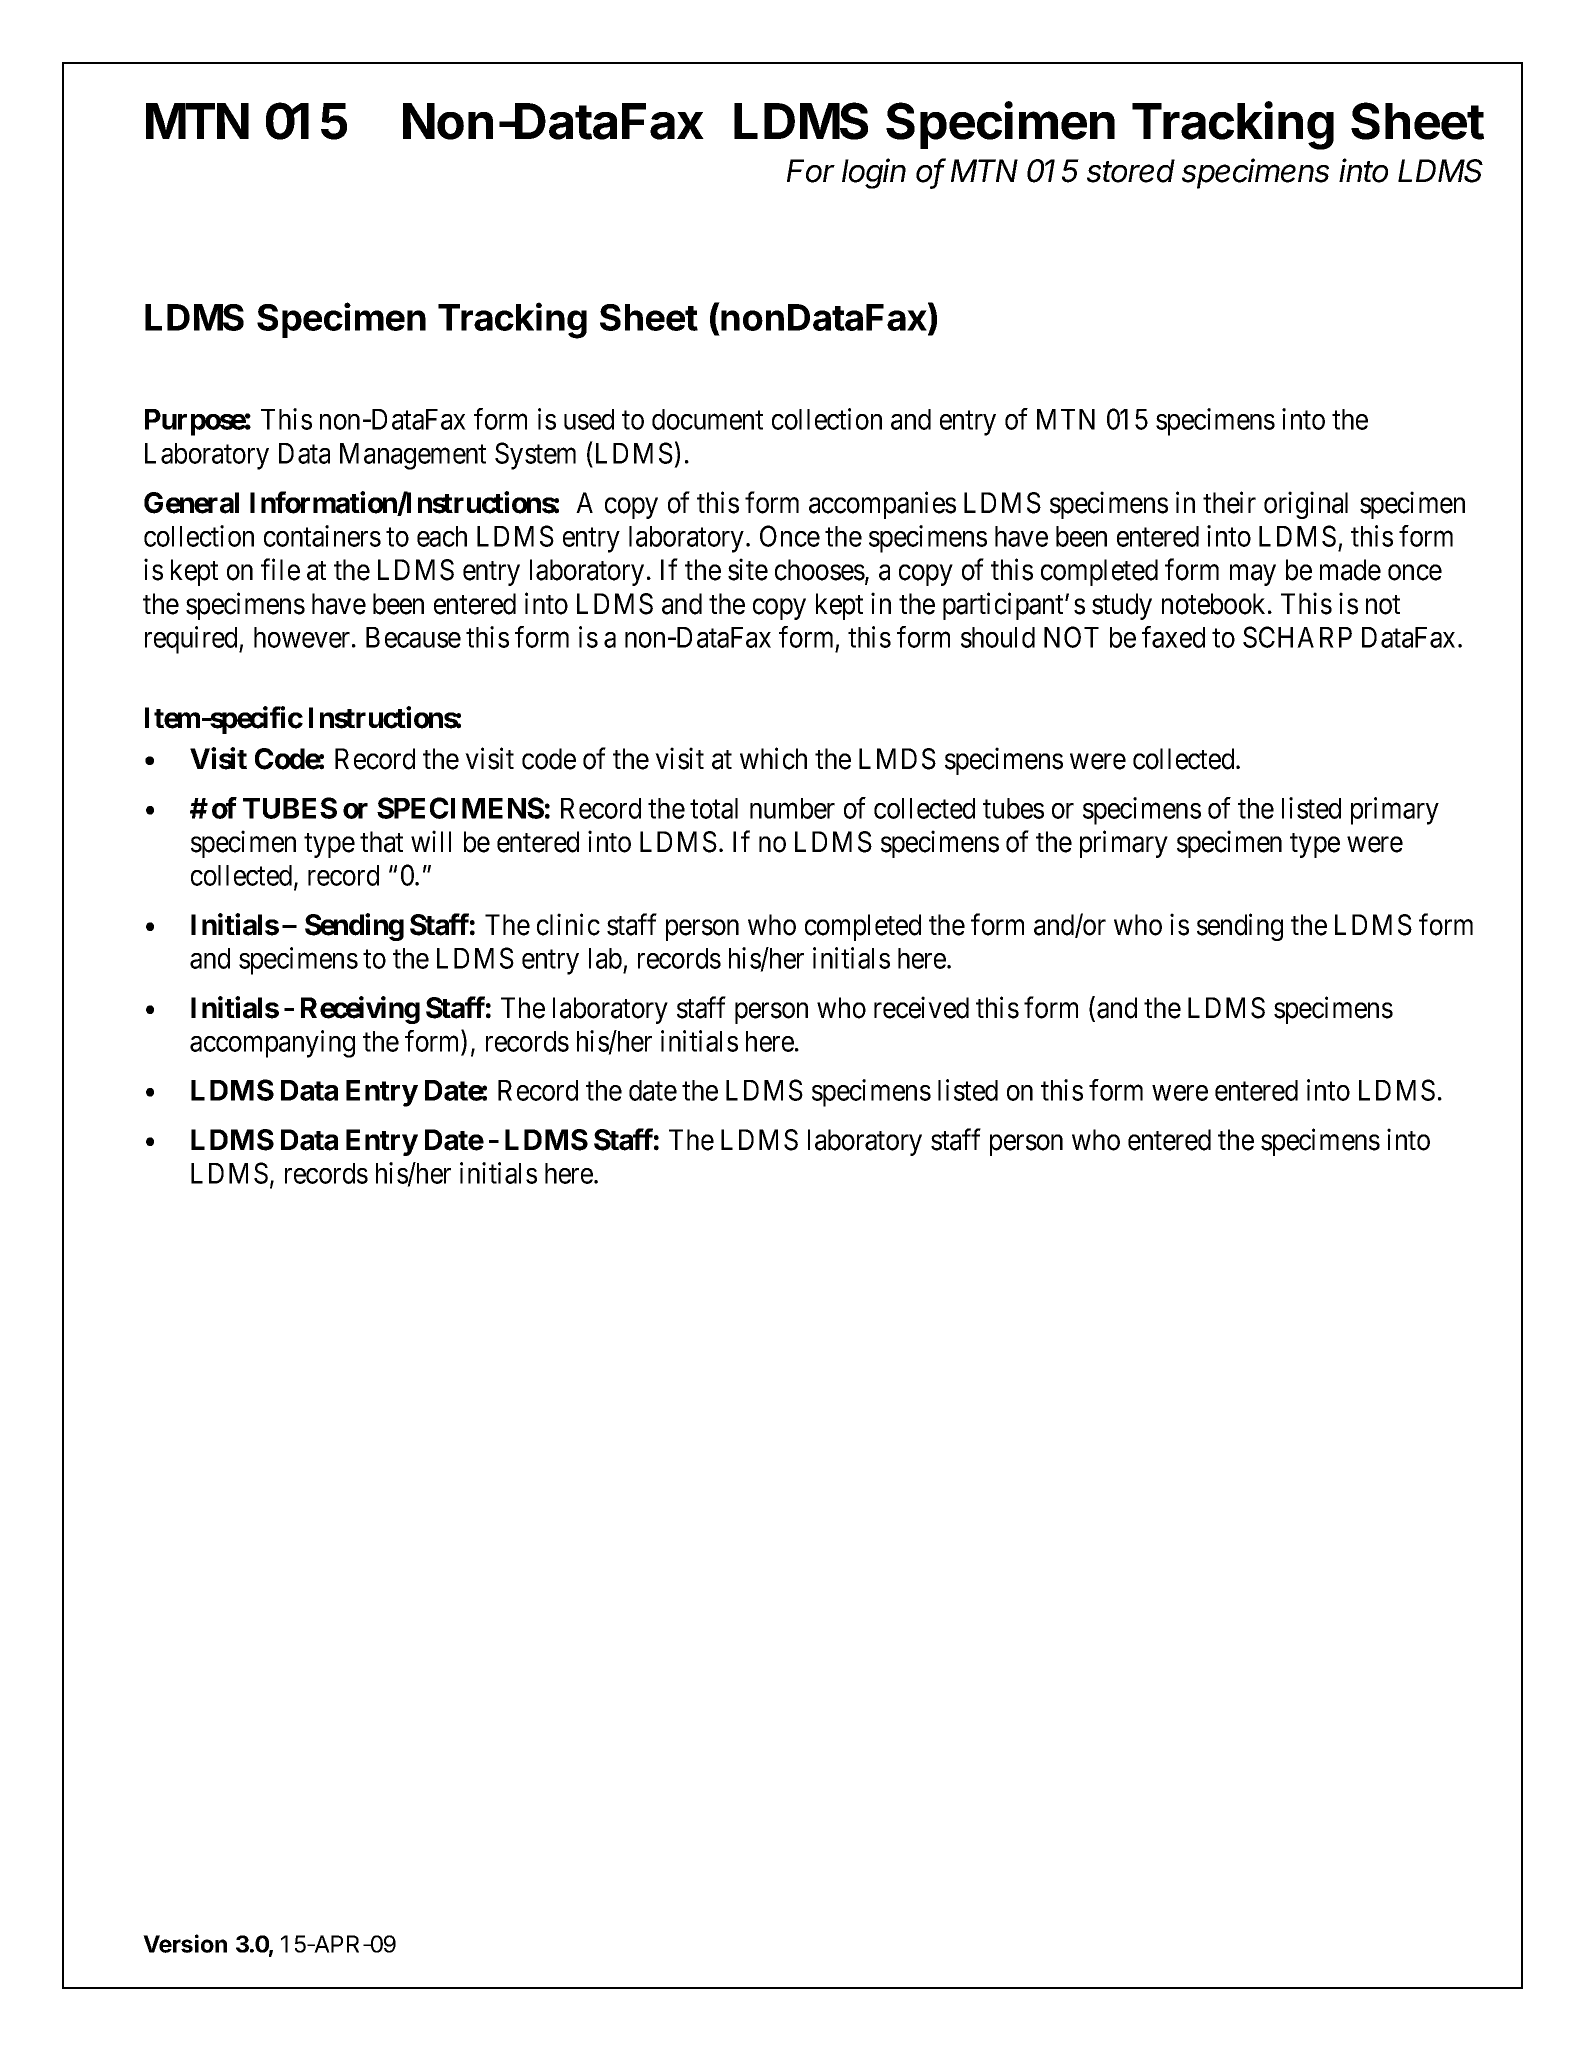 The width and height of the screenshot is (1585, 2051). What do you see at coordinates (381, 842) in the screenshot?
I see `that` at bounding box center [381, 842].
